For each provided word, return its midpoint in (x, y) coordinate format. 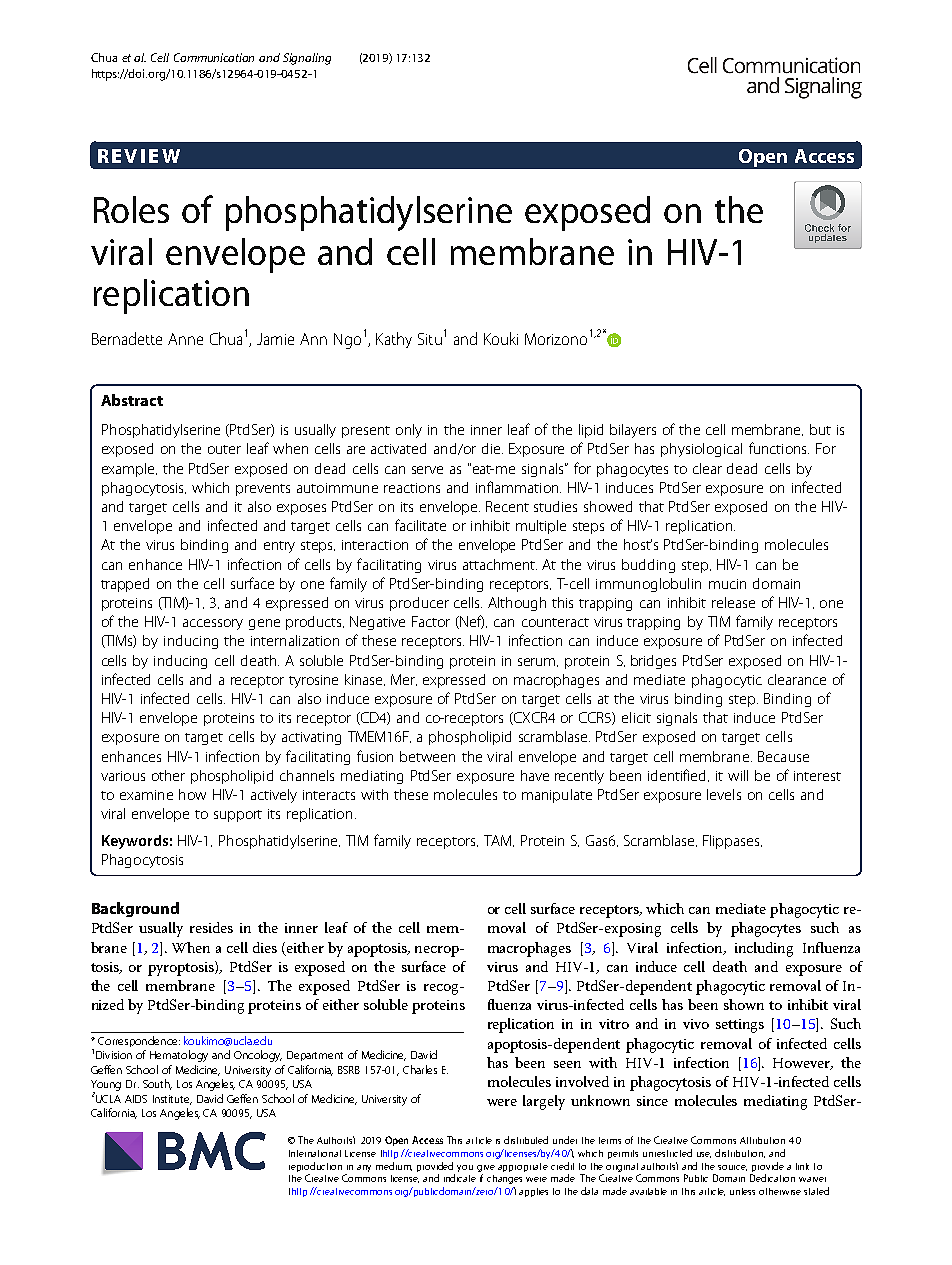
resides (211, 927)
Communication (214, 57)
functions (779, 448)
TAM (499, 841)
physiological (701, 450)
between (427, 756)
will (738, 775)
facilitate (420, 525)
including (764, 949)
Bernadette (127, 338)
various (123, 776)
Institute (172, 1100)
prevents (263, 490)
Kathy (394, 340)
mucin (727, 584)
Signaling (307, 59)
